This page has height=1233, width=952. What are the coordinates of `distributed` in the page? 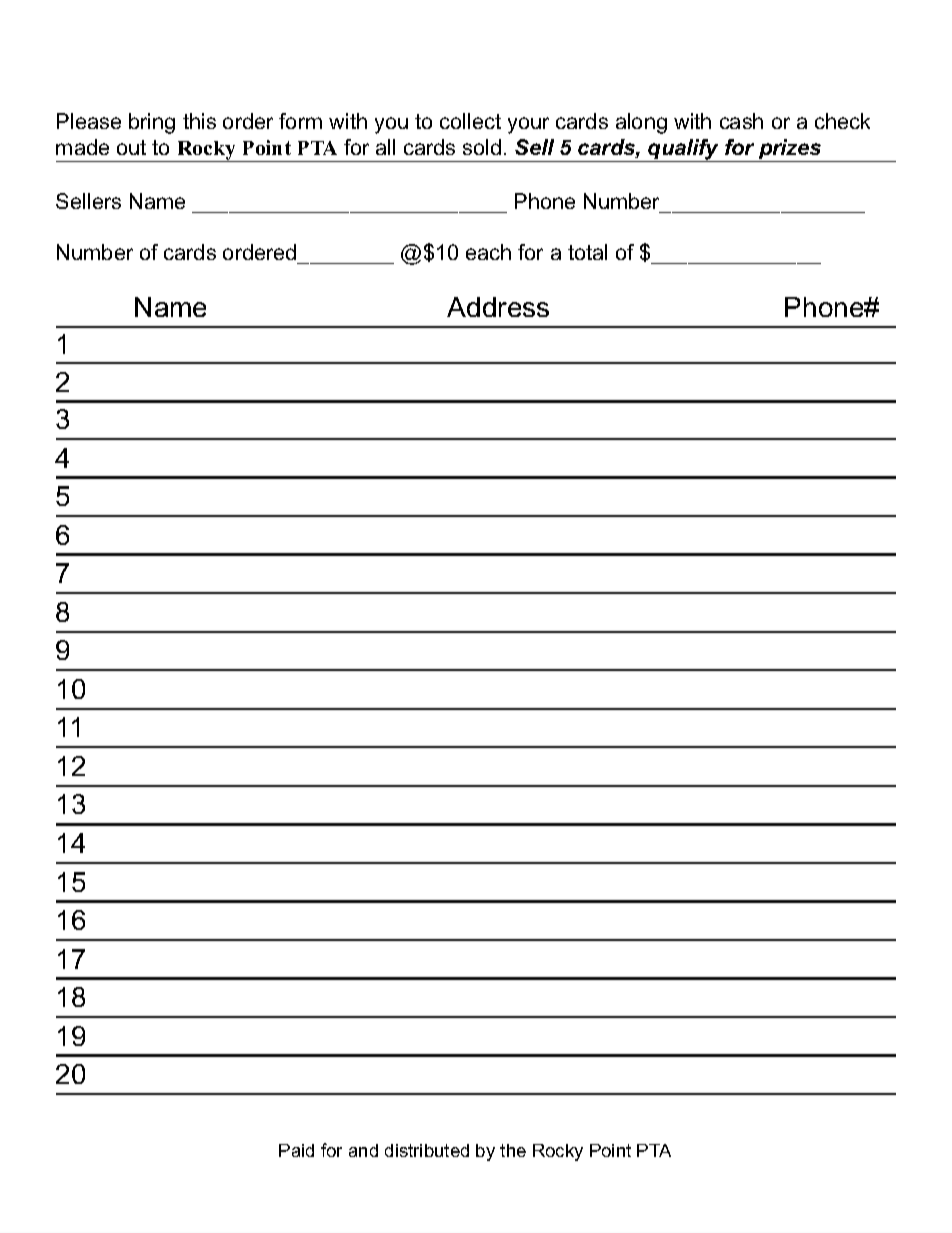 It's located at (427, 1150).
